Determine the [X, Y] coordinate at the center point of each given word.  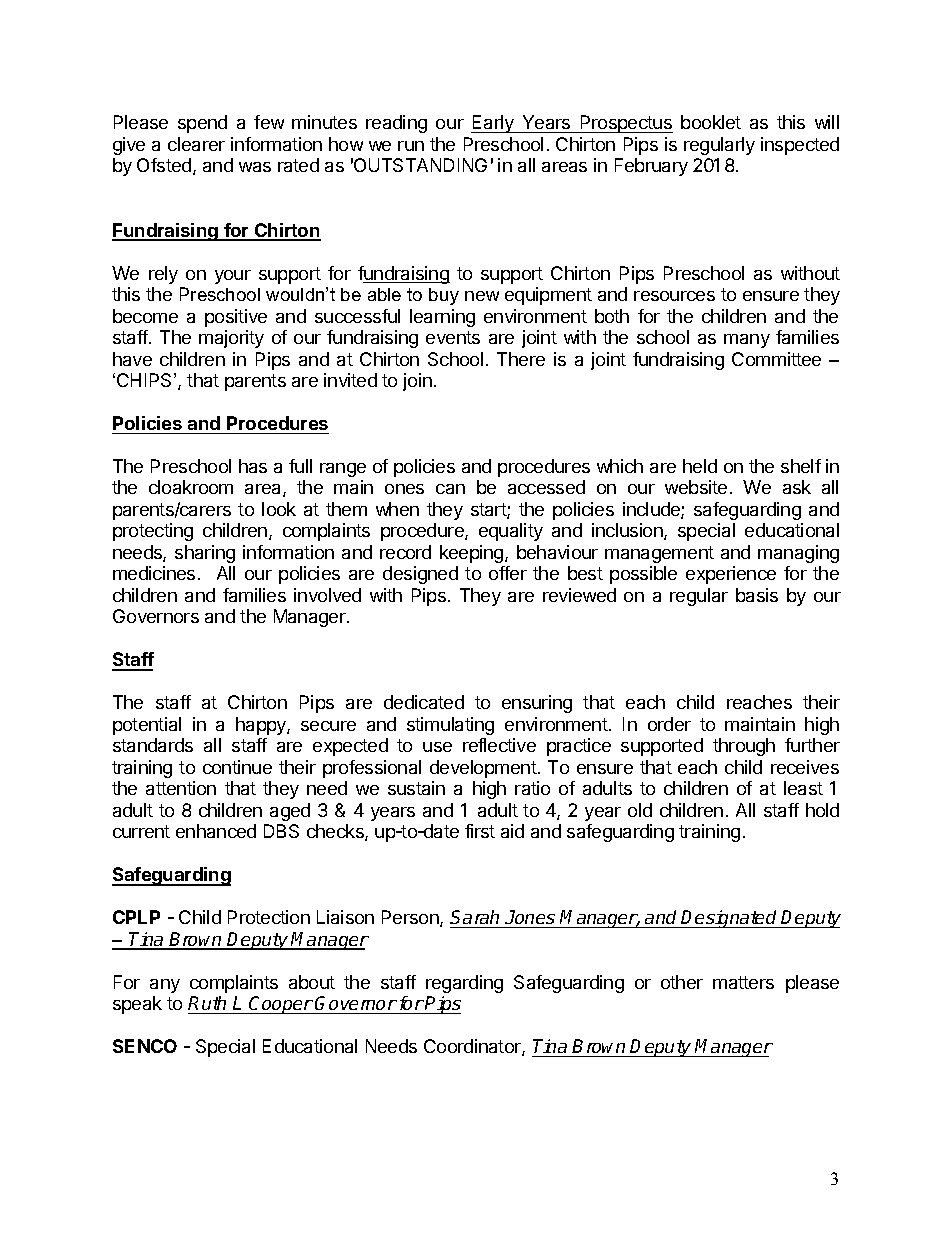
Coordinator [473, 1047]
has [253, 466]
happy [262, 726]
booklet [711, 122]
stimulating [450, 726]
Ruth [207, 1003]
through [744, 747]
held [700, 466]
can [450, 489]
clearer [196, 144]
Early [493, 124]
